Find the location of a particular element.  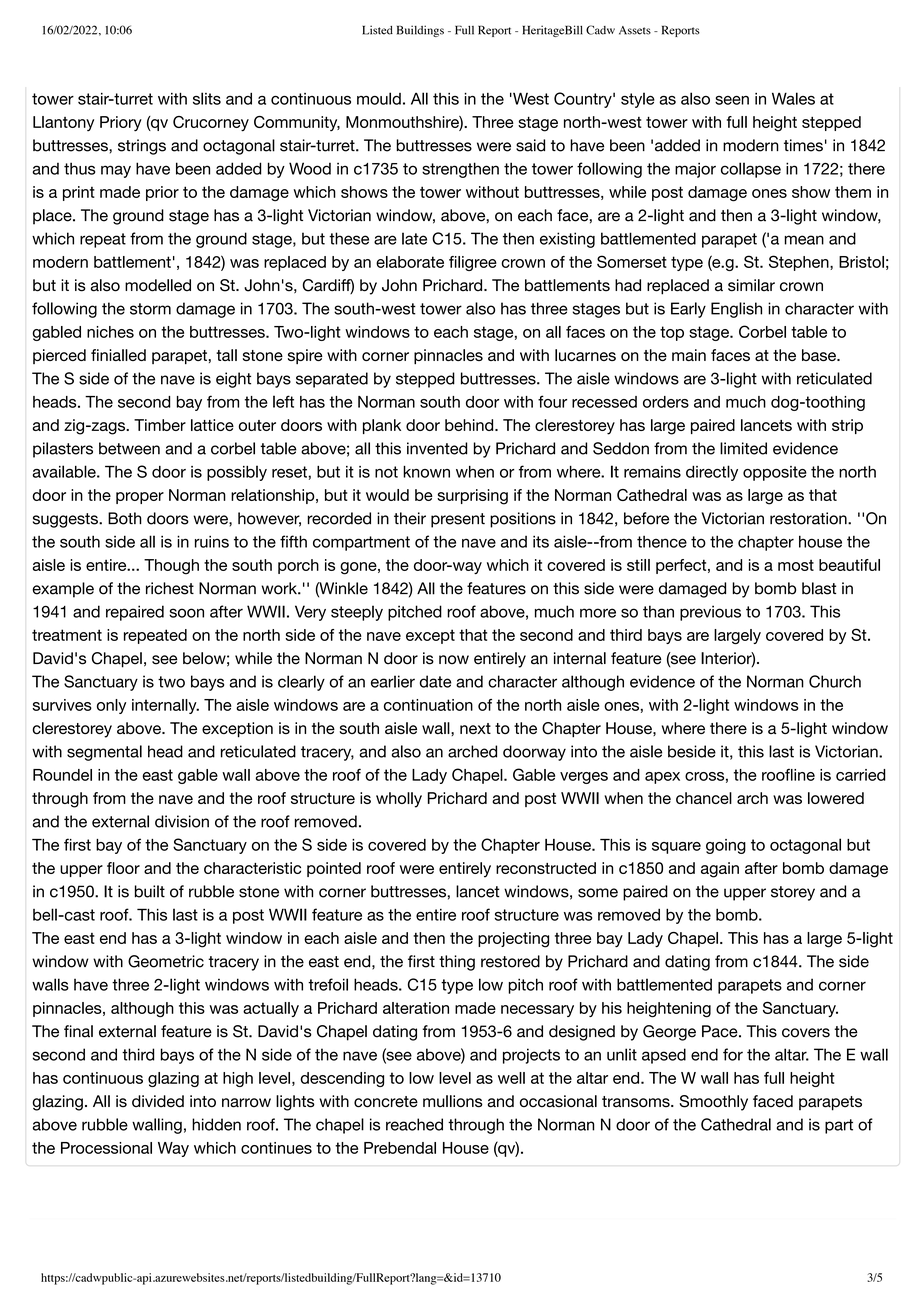

slits is located at coordinates (207, 98).
